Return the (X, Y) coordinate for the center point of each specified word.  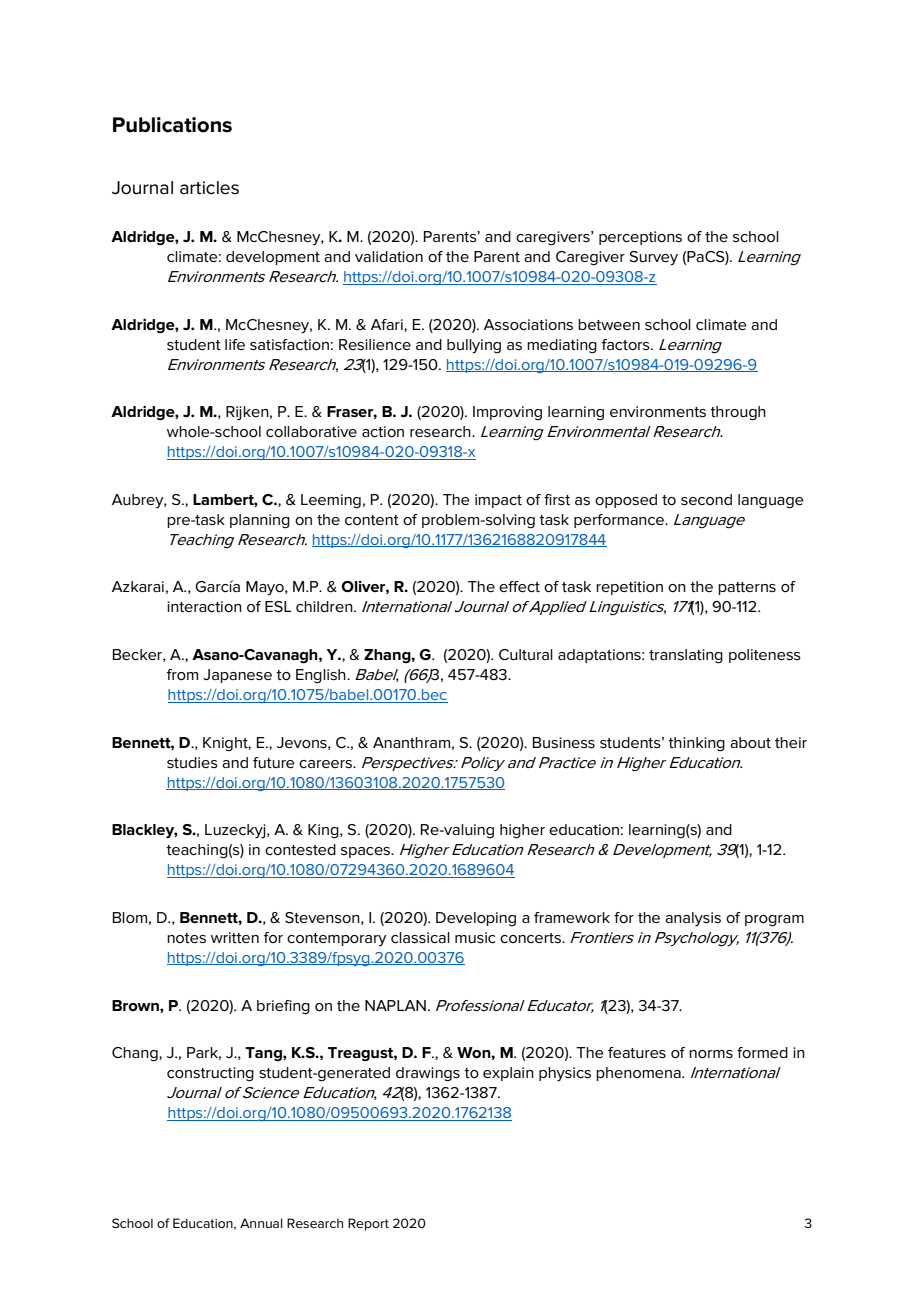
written (235, 937)
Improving (507, 413)
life (235, 344)
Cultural (526, 654)
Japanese (237, 676)
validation (389, 256)
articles (209, 188)
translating (686, 656)
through (738, 413)
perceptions (640, 238)
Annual (261, 1223)
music (475, 938)
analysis (693, 919)
